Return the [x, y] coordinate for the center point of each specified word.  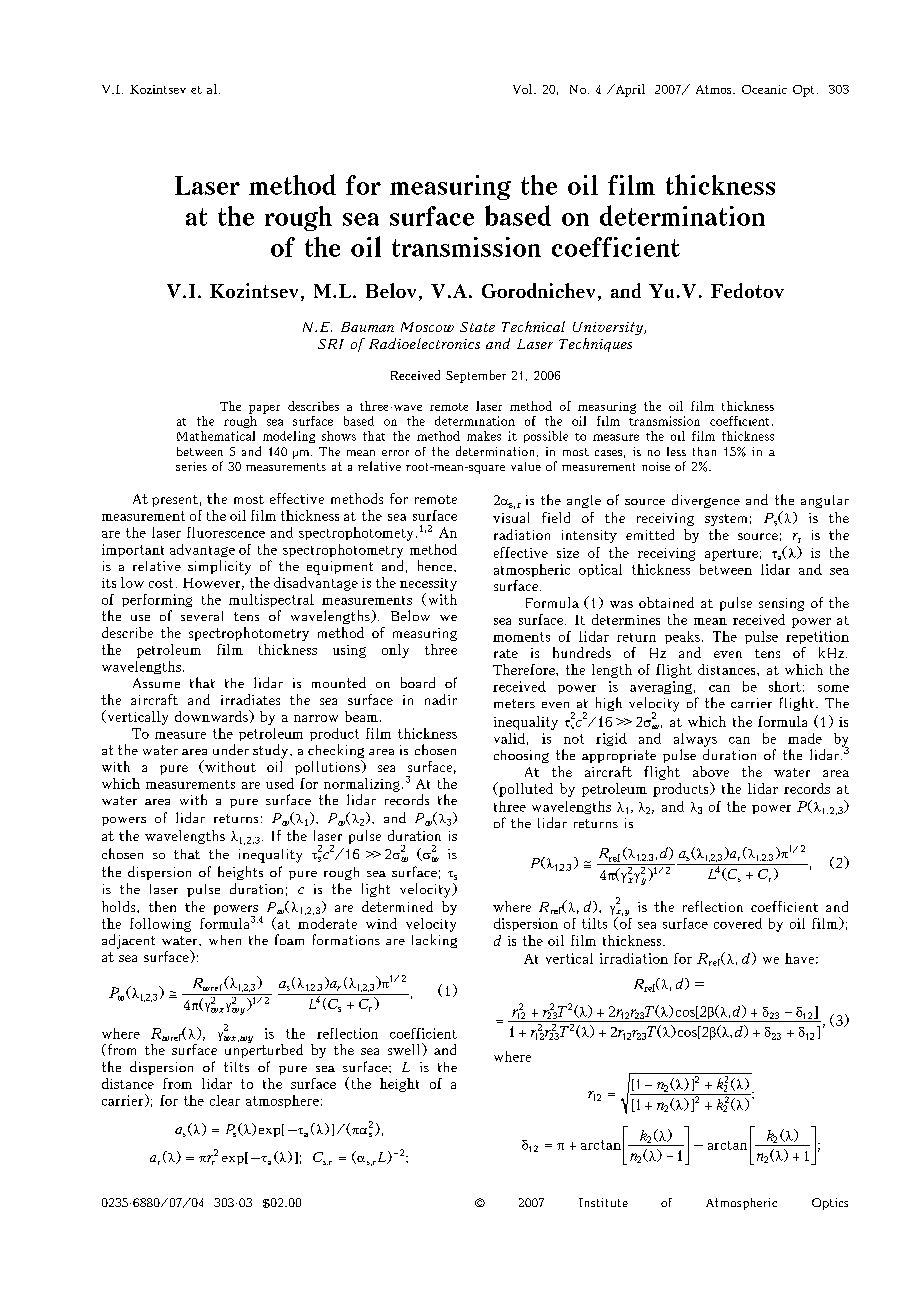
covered [738, 923]
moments [521, 637]
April [629, 90]
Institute [603, 1202]
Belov [391, 290]
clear [225, 1100]
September [476, 376]
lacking [434, 941]
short [785, 686]
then [162, 906]
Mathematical [216, 436]
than [704, 451]
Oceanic [764, 89]
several [202, 616]
